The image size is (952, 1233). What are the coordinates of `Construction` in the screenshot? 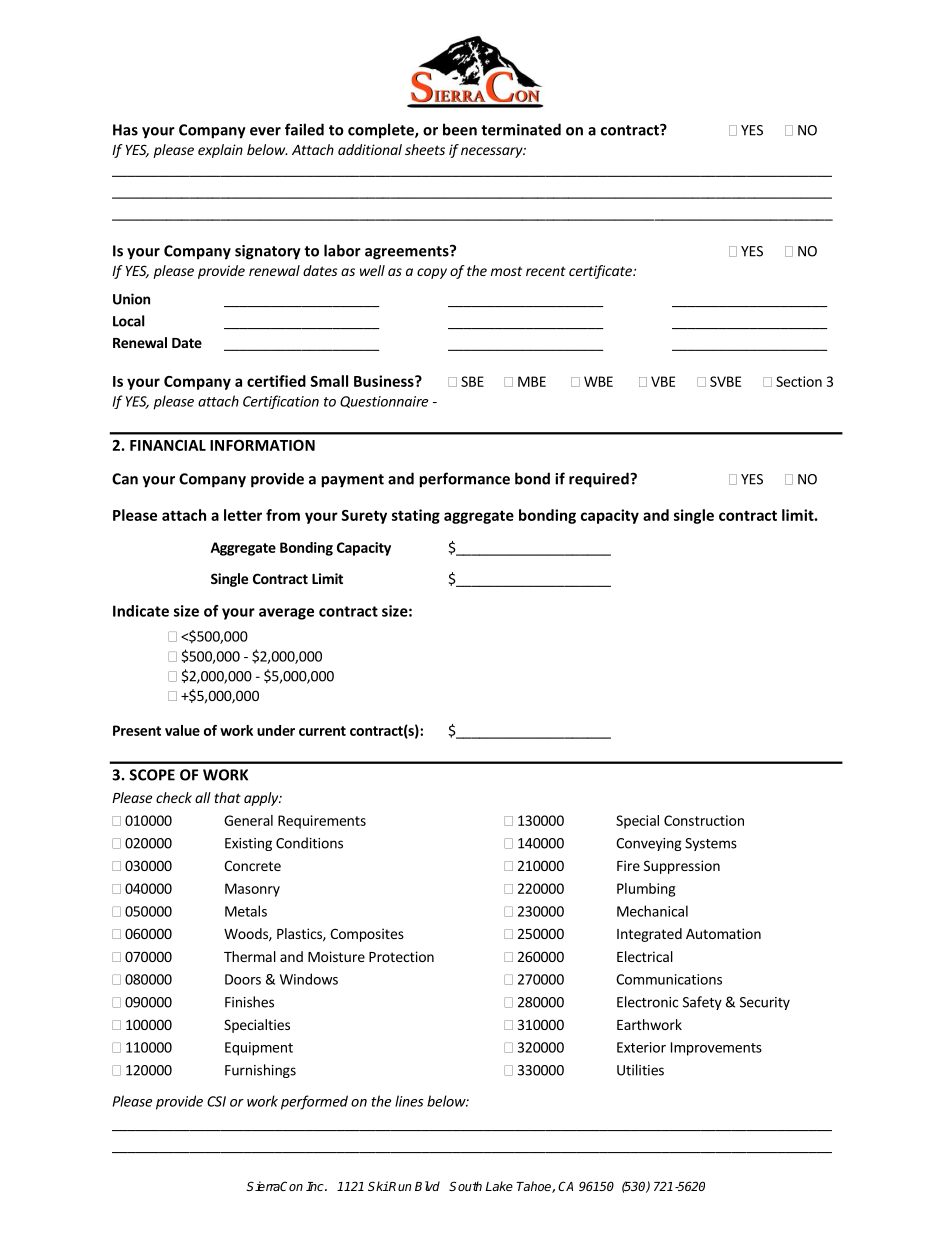 It's located at (704, 820).
